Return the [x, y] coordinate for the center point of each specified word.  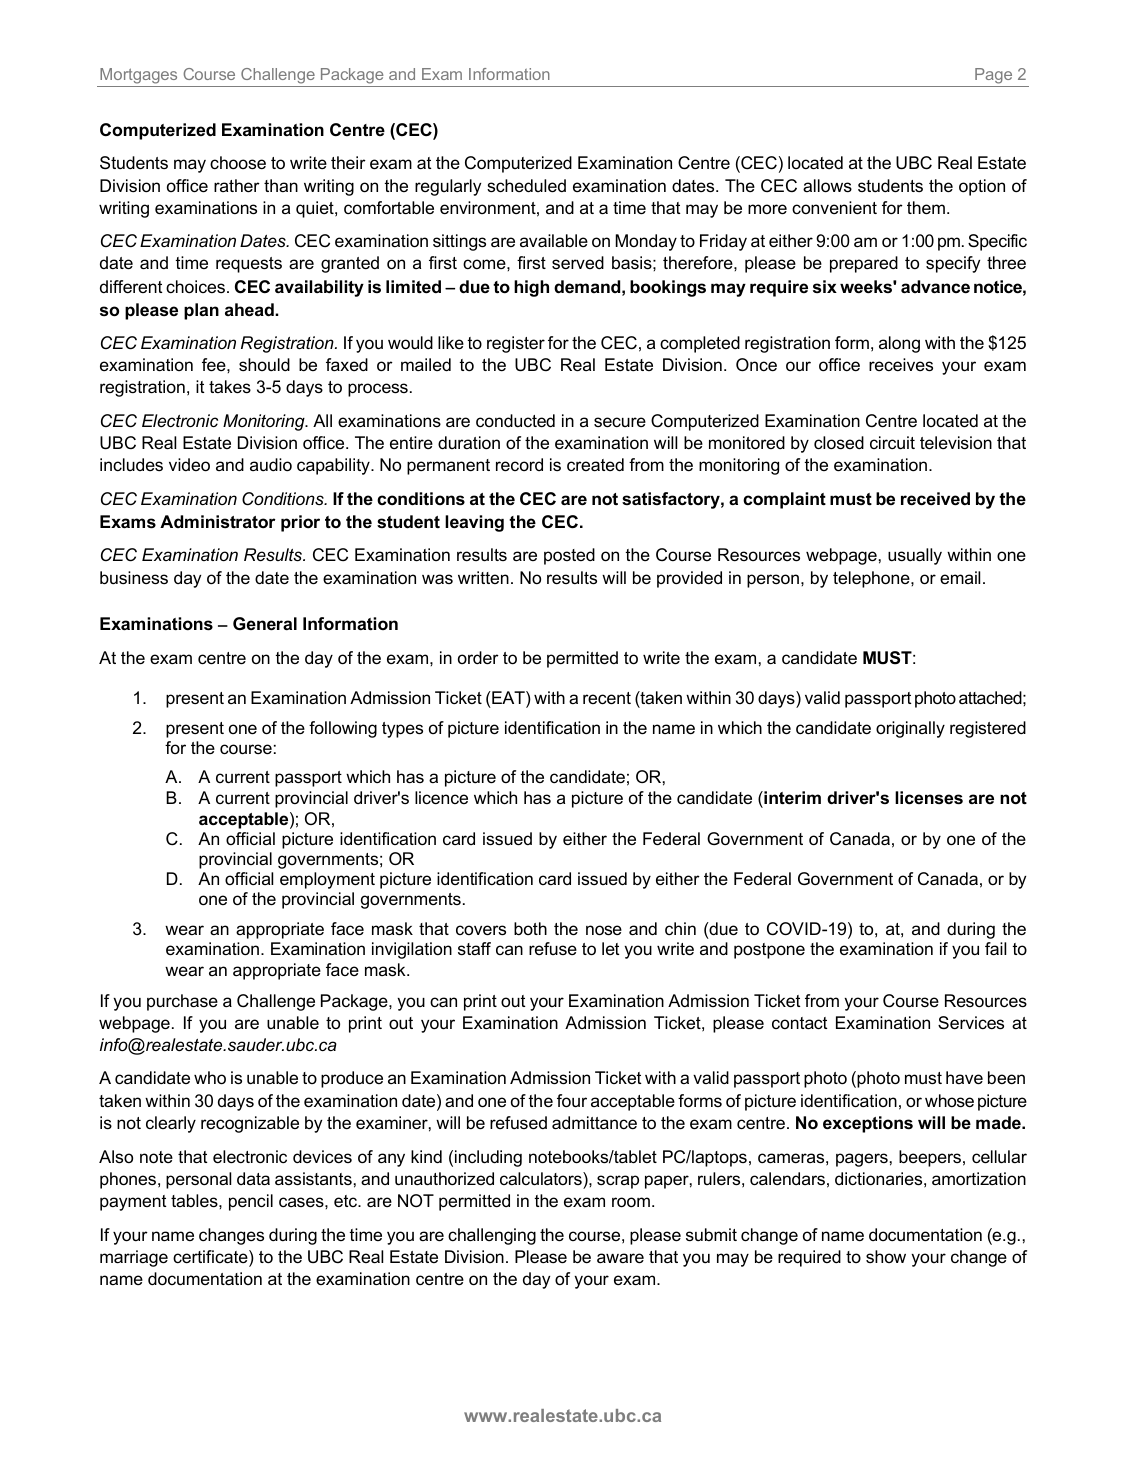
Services [971, 1023]
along [899, 344]
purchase [182, 1002]
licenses [929, 798]
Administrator [217, 522]
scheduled [526, 186]
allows [827, 186]
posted [569, 556]
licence [441, 798]
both [530, 928]
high [531, 288]
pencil [251, 1202]
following [343, 729]
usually [915, 556]
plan [201, 311]
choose [238, 163]
